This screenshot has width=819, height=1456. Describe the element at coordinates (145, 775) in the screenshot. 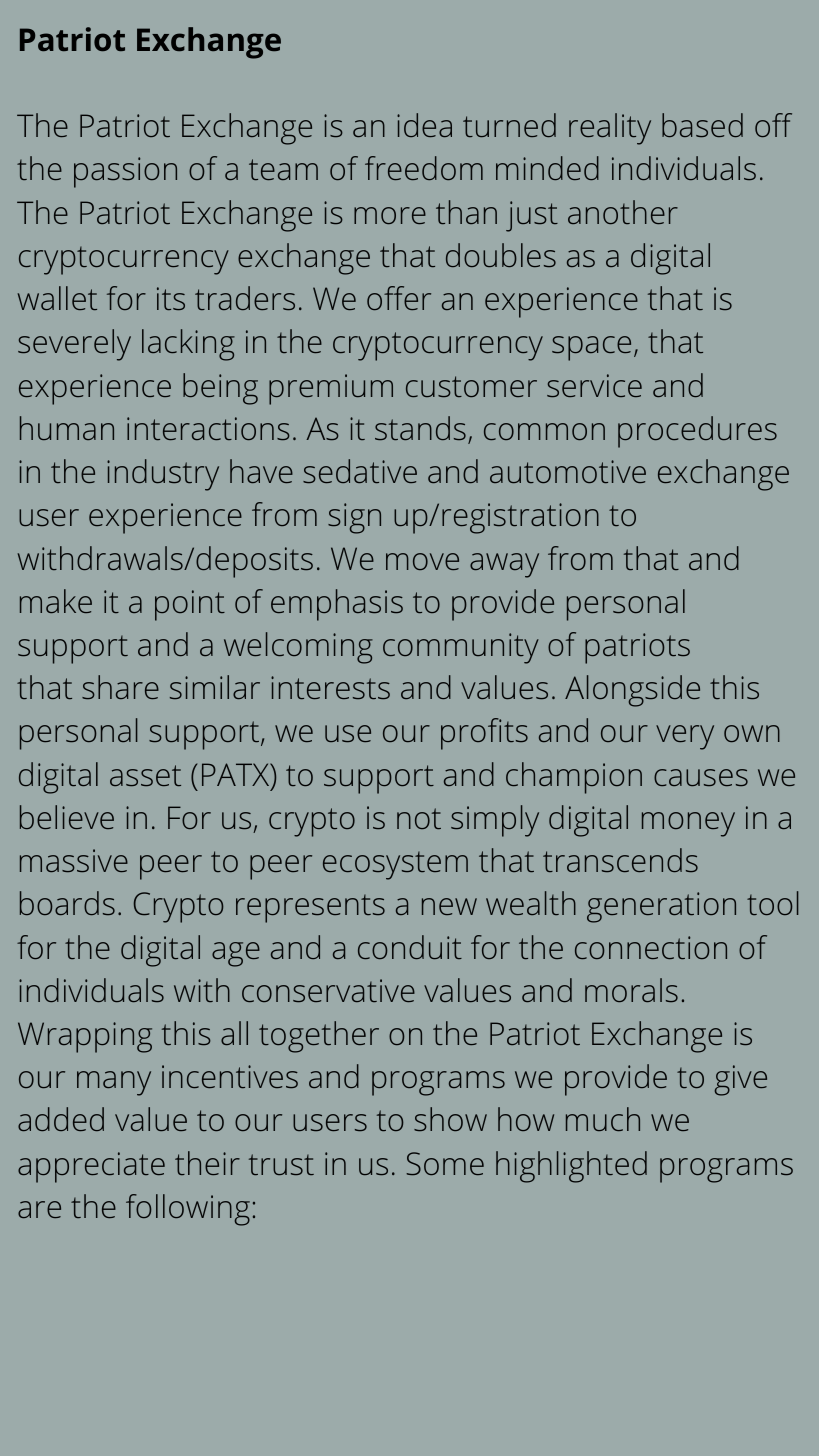

I see `asset` at that location.
